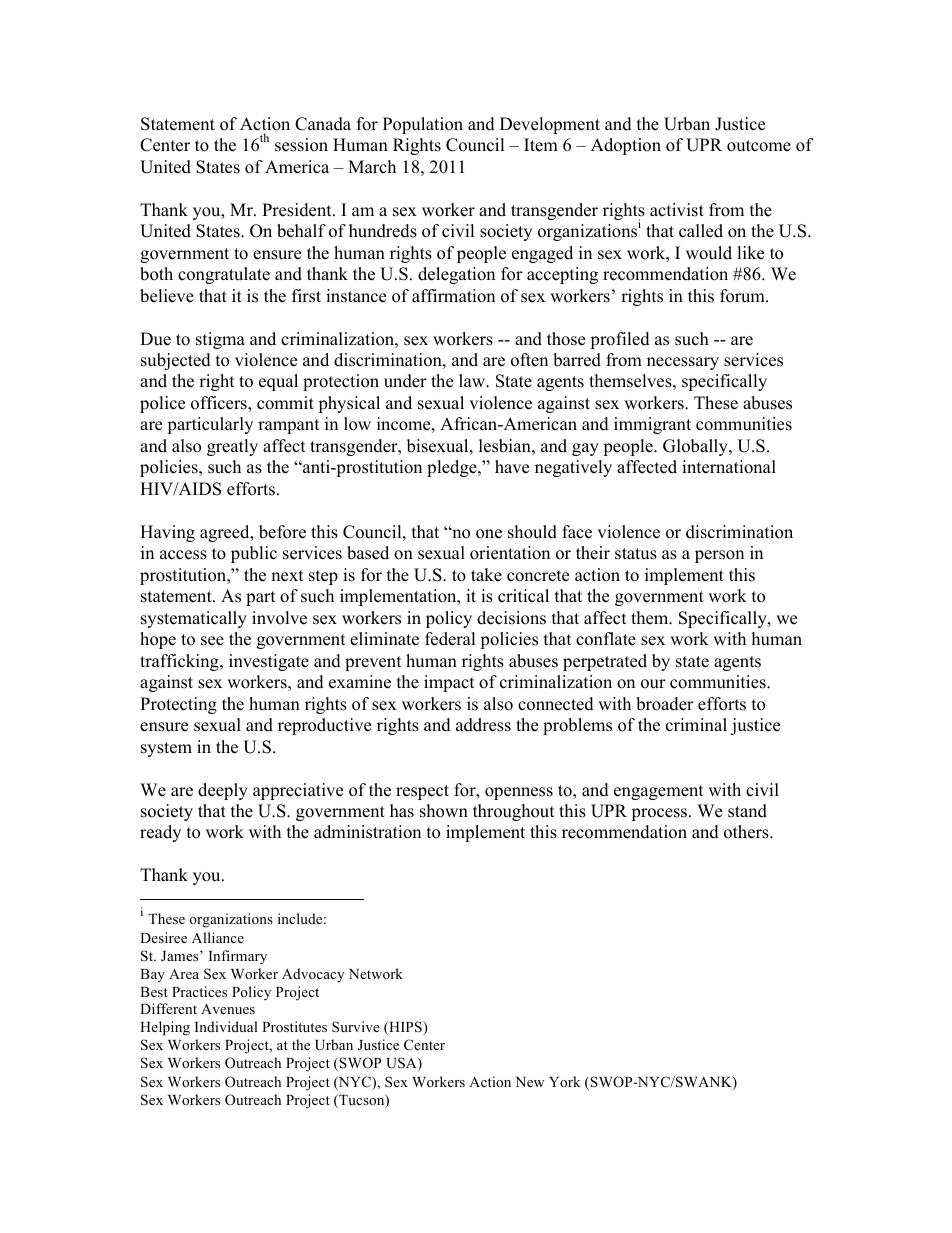 This image has width=952, height=1233. Describe the element at coordinates (626, 146) in the image. I see `Adoption` at that location.
